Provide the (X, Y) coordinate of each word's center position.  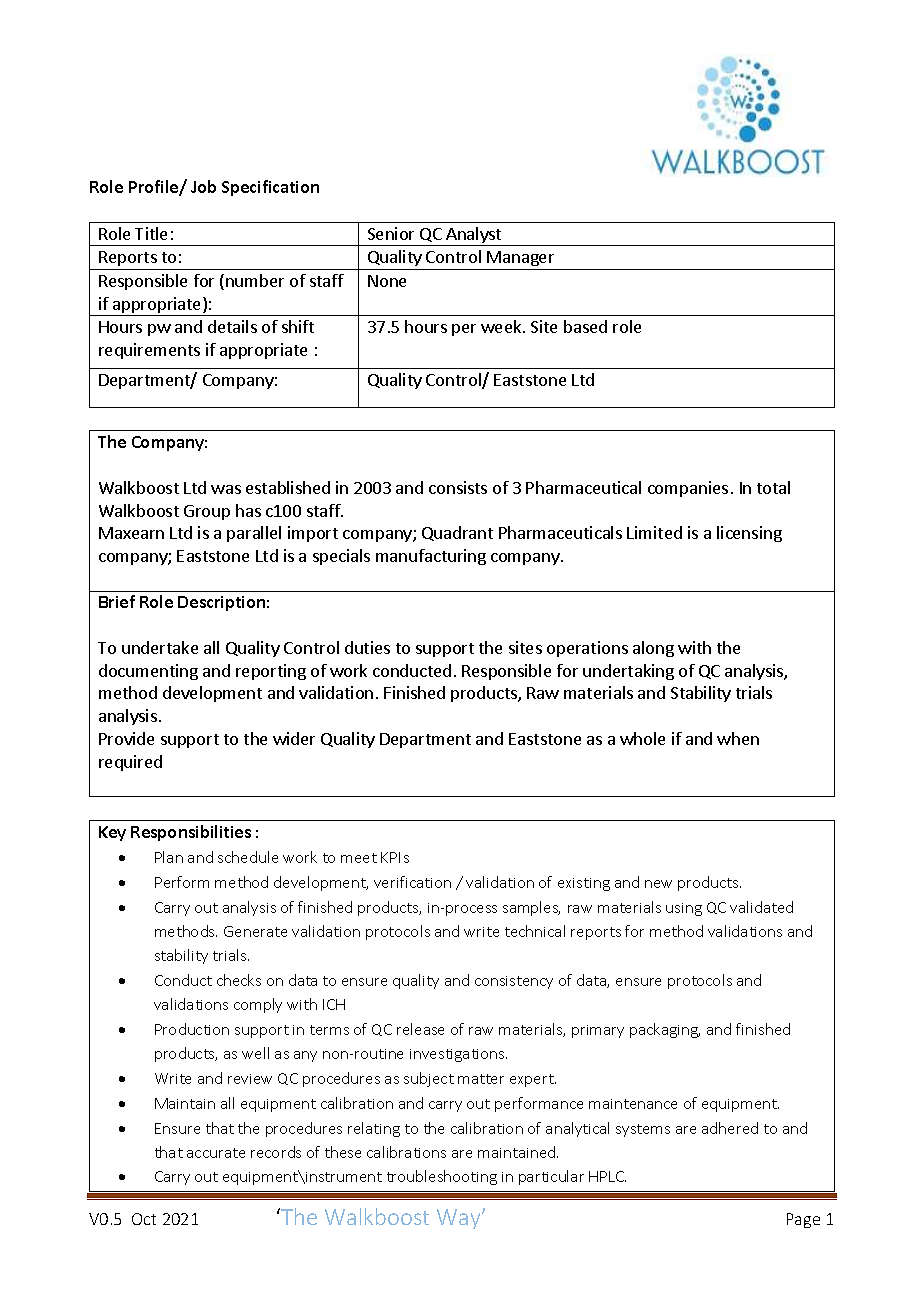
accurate (216, 1153)
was (226, 489)
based (585, 326)
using (684, 909)
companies (688, 489)
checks (239, 980)
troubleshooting (442, 1177)
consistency (514, 982)
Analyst (474, 236)
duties (367, 647)
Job (203, 186)
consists (458, 487)
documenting (148, 672)
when (738, 738)
